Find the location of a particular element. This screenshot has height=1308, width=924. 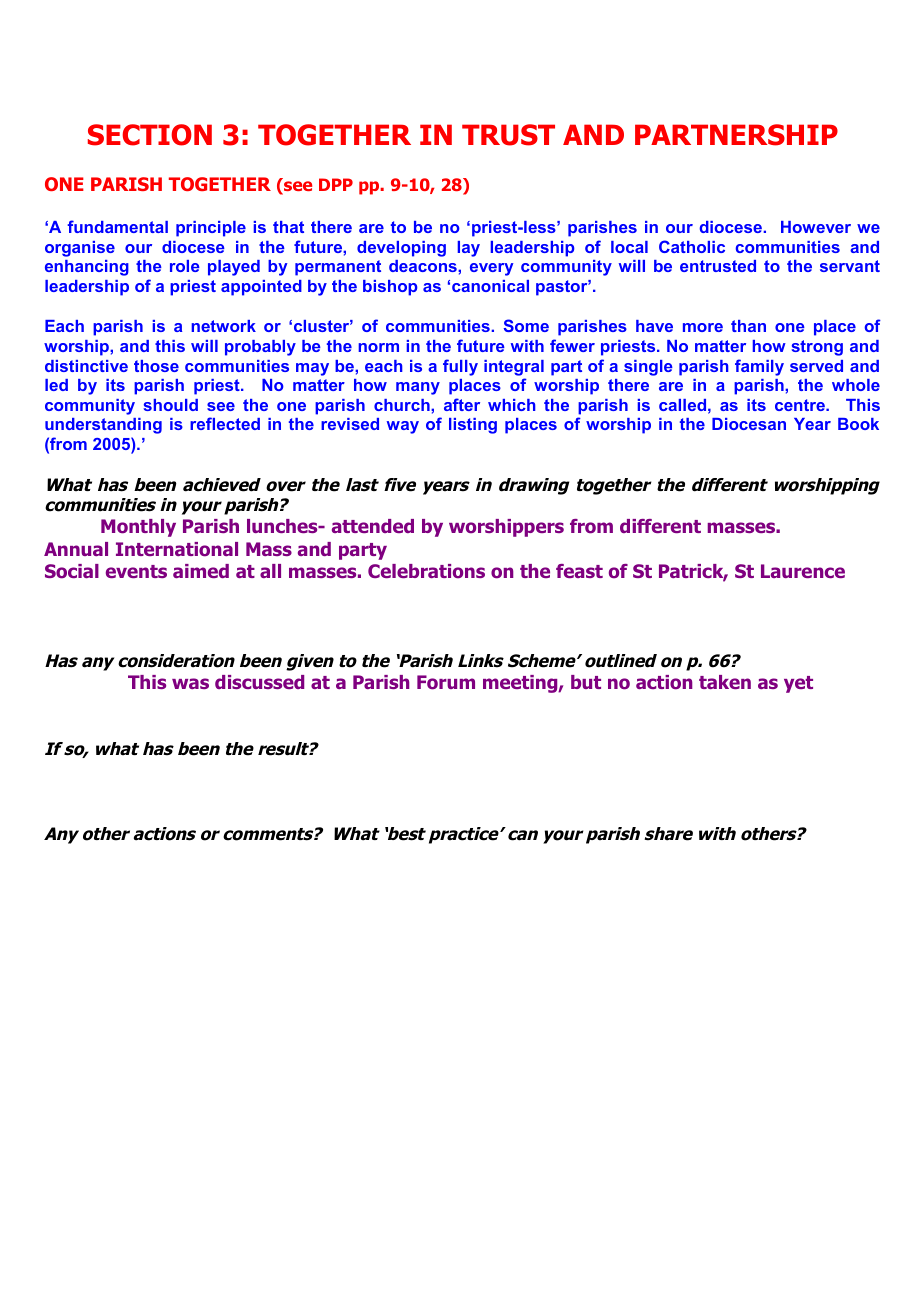

was is located at coordinates (190, 683).
